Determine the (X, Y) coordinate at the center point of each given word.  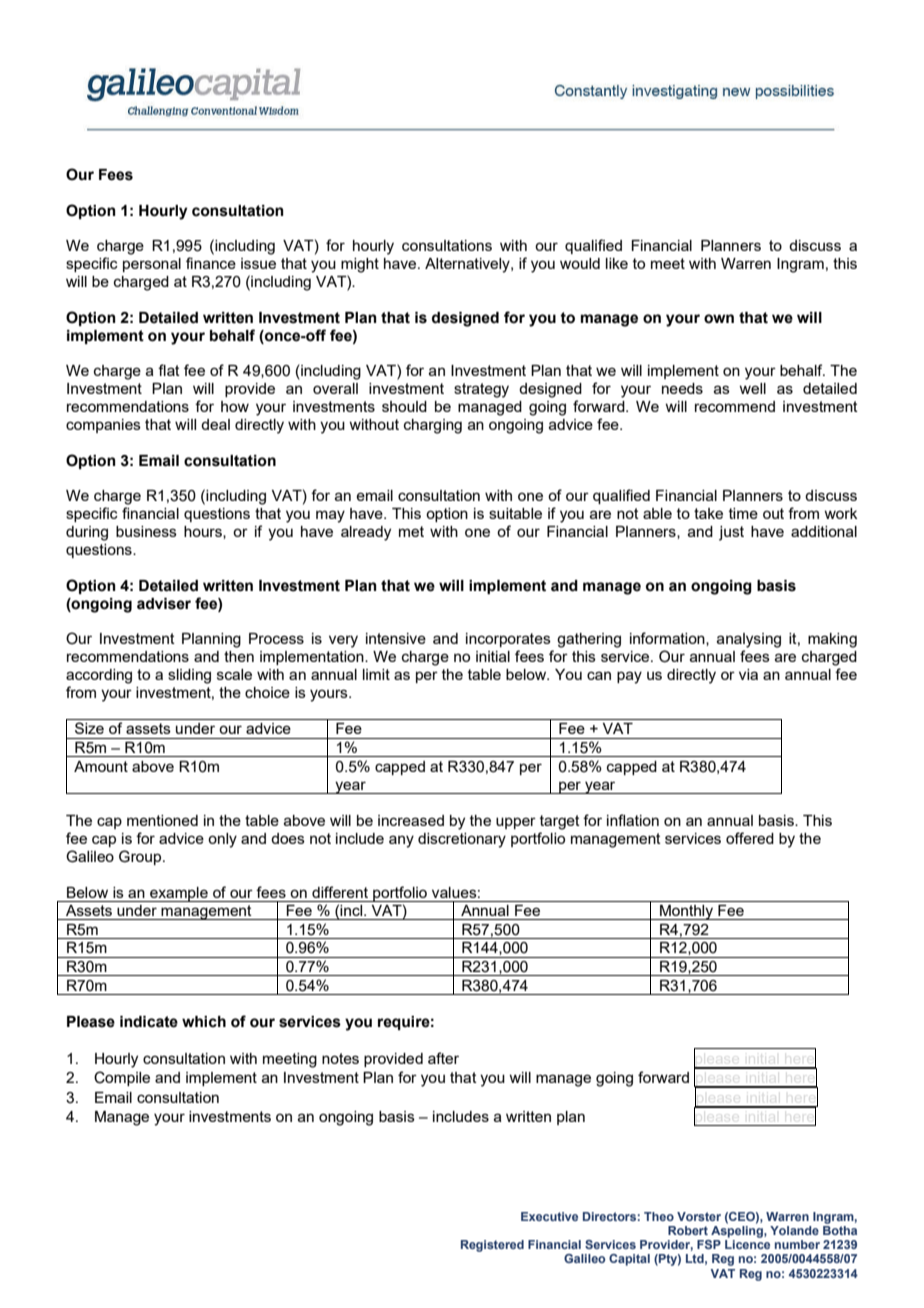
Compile (122, 1078)
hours (204, 532)
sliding (189, 676)
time (743, 513)
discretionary (462, 840)
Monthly (686, 912)
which (204, 1022)
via (748, 674)
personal (152, 265)
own (719, 319)
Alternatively (468, 265)
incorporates (508, 640)
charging (433, 426)
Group (141, 857)
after (443, 1058)
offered (750, 838)
